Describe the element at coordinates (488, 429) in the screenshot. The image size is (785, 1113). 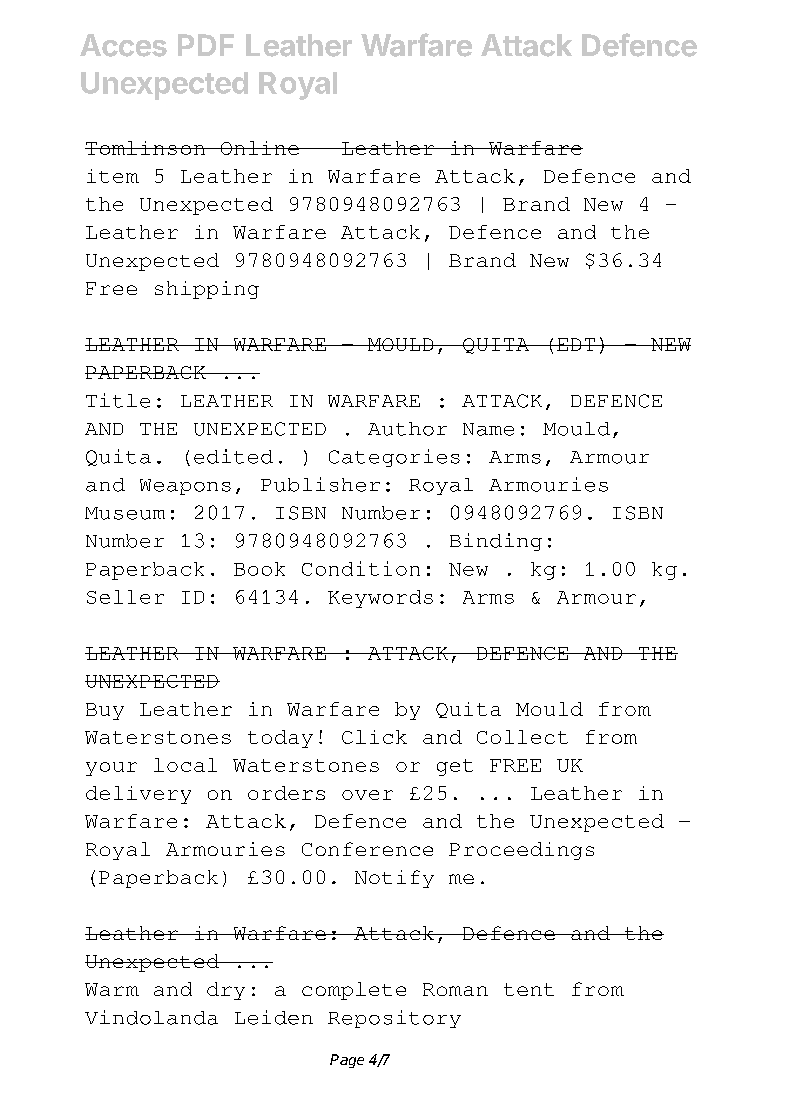
I see `Name` at that location.
